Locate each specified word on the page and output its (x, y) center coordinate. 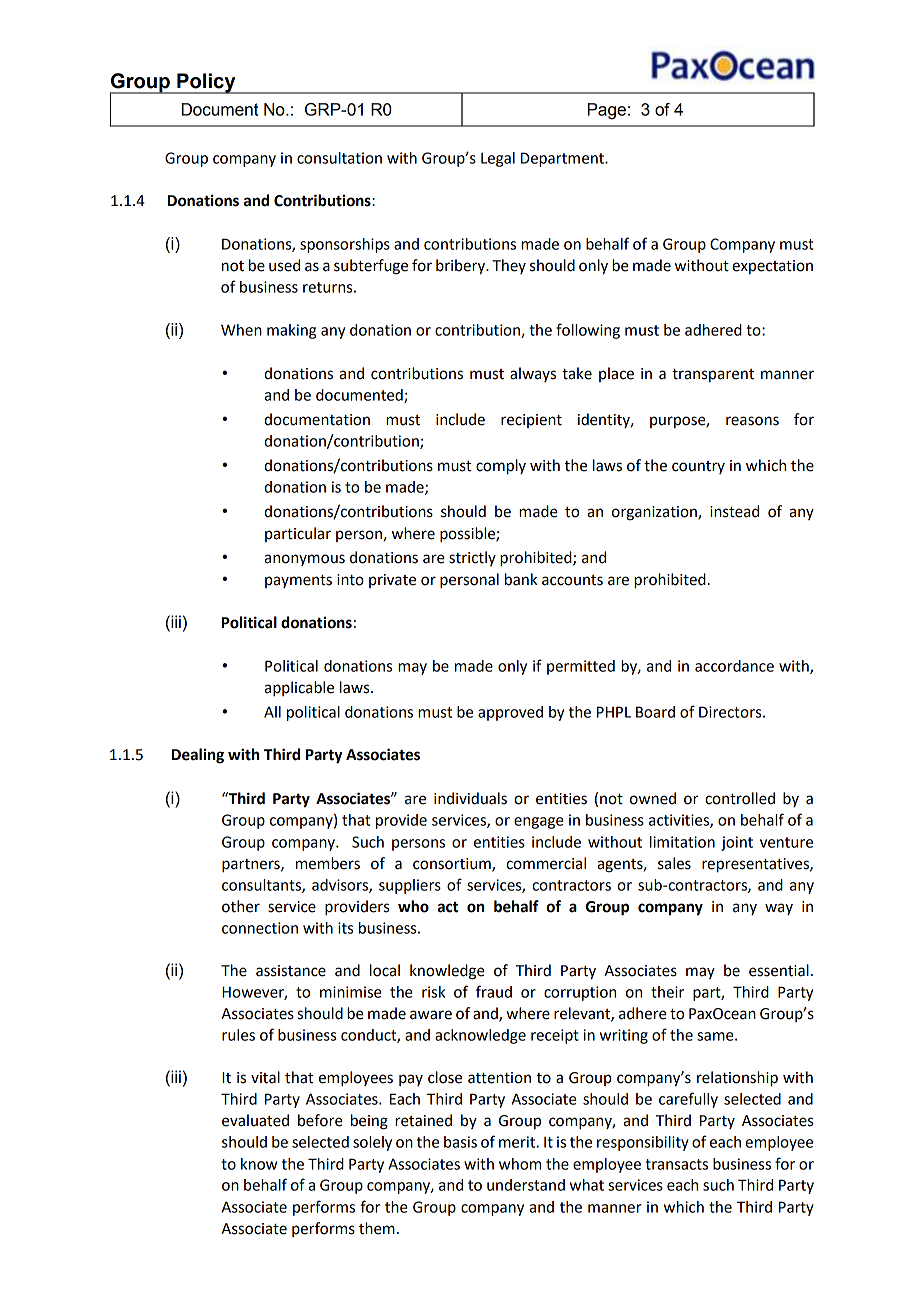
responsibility (643, 1143)
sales (674, 863)
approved (510, 713)
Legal (498, 159)
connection (260, 928)
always (533, 374)
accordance (734, 666)
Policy (206, 83)
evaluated (255, 1120)
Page (606, 111)
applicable (299, 689)
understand (526, 1185)
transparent (713, 375)
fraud (494, 991)
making (291, 331)
